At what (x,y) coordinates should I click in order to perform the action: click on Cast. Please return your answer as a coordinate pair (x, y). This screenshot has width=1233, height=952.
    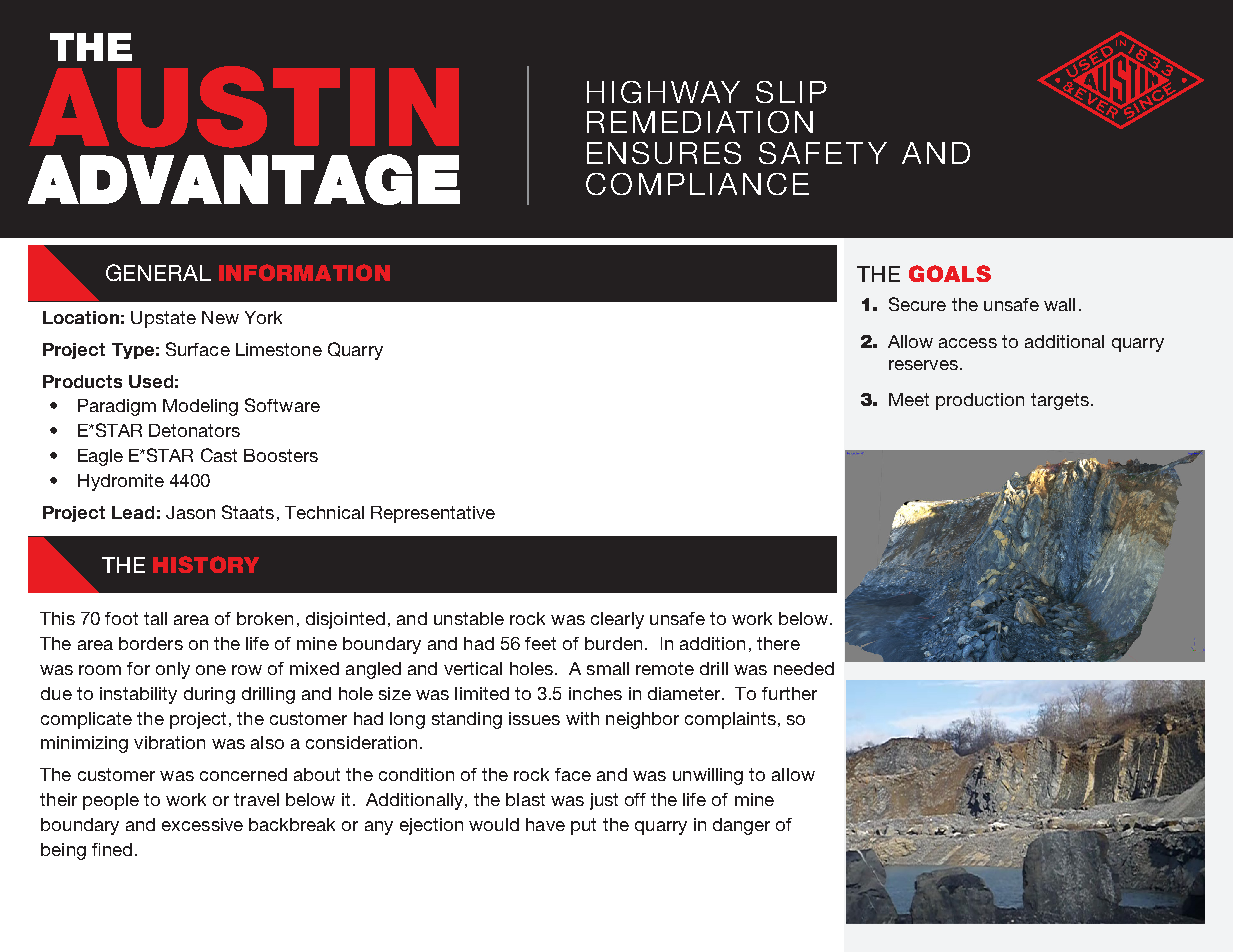
    Looking at the image, I should click on (219, 455).
